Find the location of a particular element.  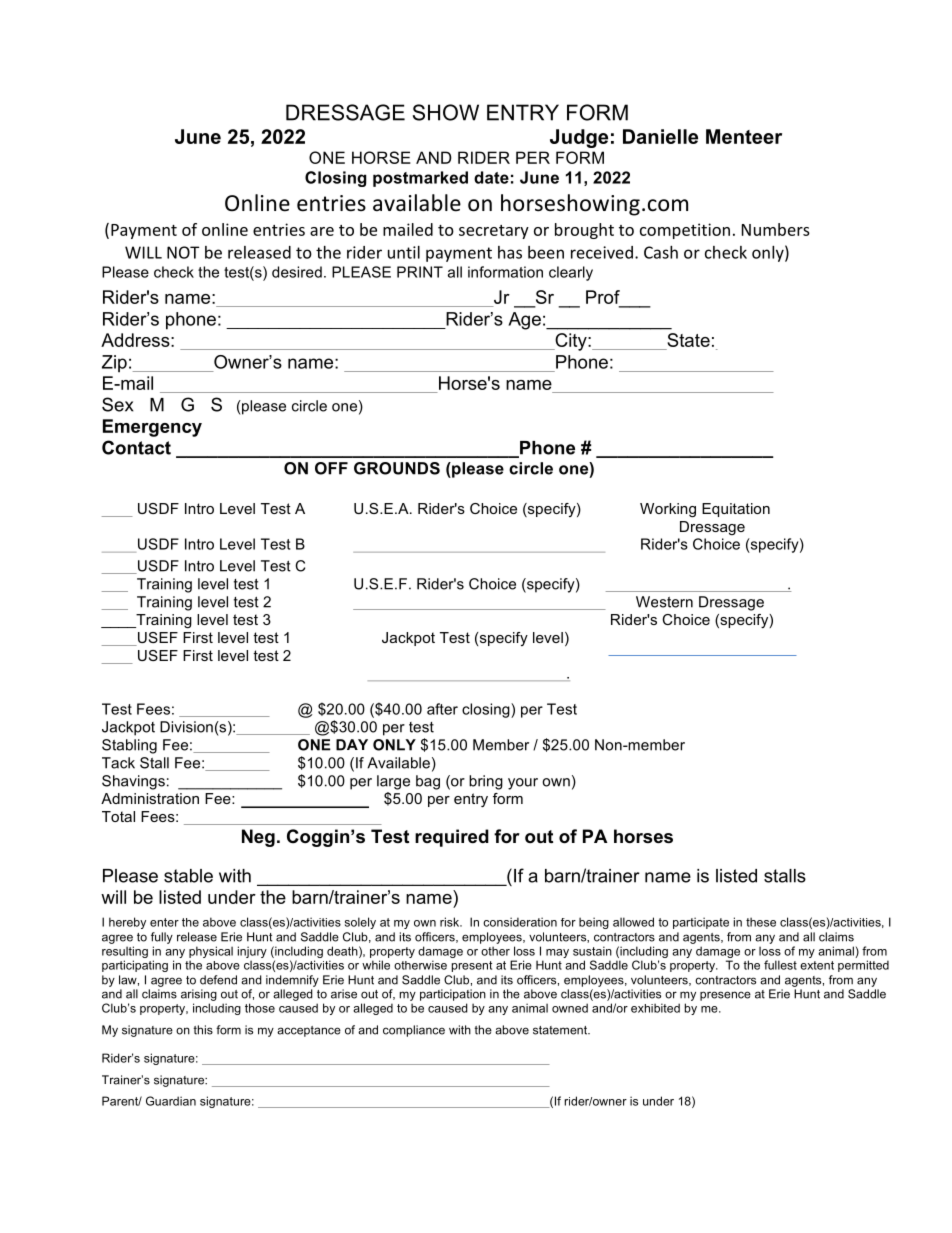

required is located at coordinates (452, 838).
